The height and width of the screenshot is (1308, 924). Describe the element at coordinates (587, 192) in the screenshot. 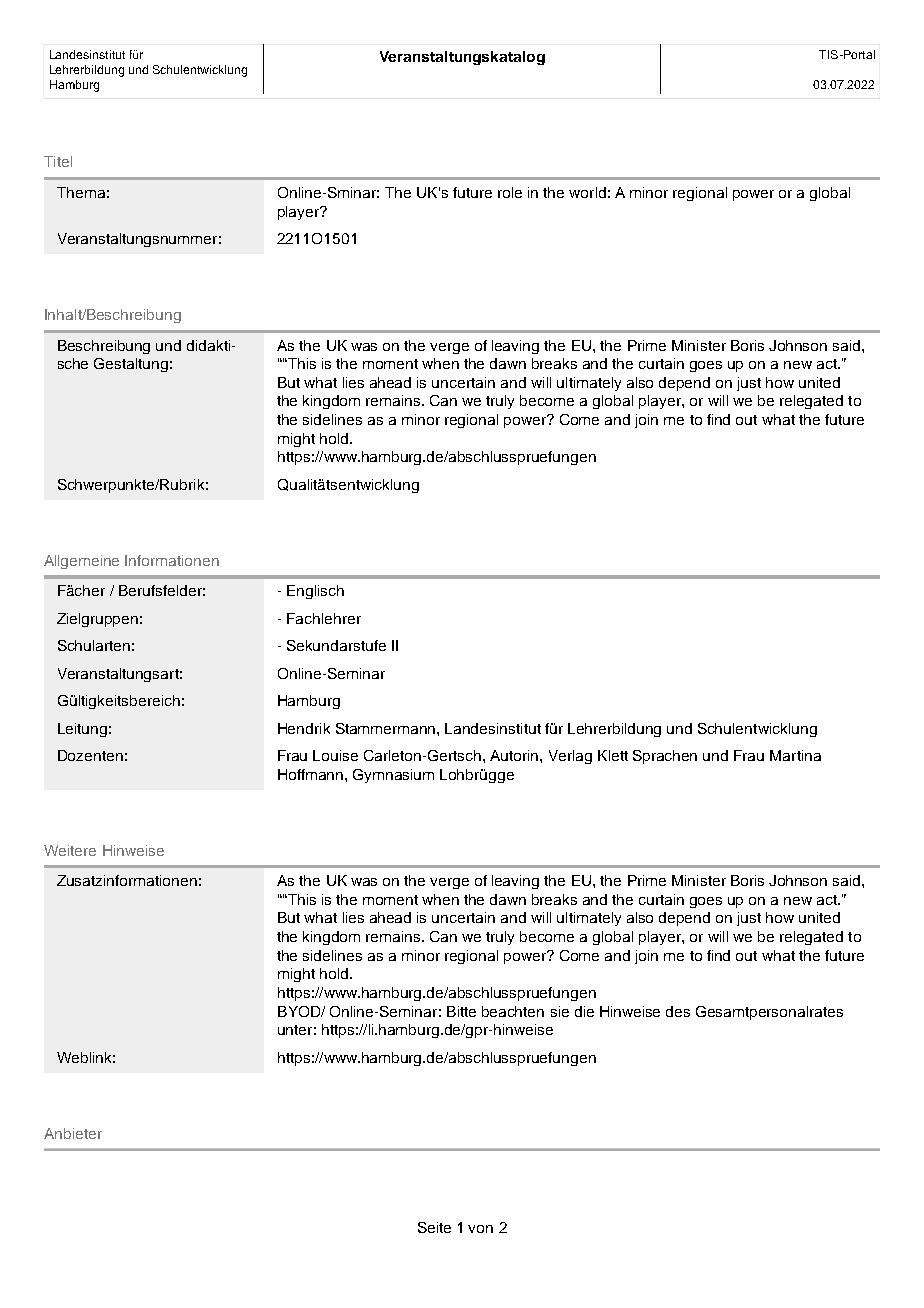

I see `world` at that location.
